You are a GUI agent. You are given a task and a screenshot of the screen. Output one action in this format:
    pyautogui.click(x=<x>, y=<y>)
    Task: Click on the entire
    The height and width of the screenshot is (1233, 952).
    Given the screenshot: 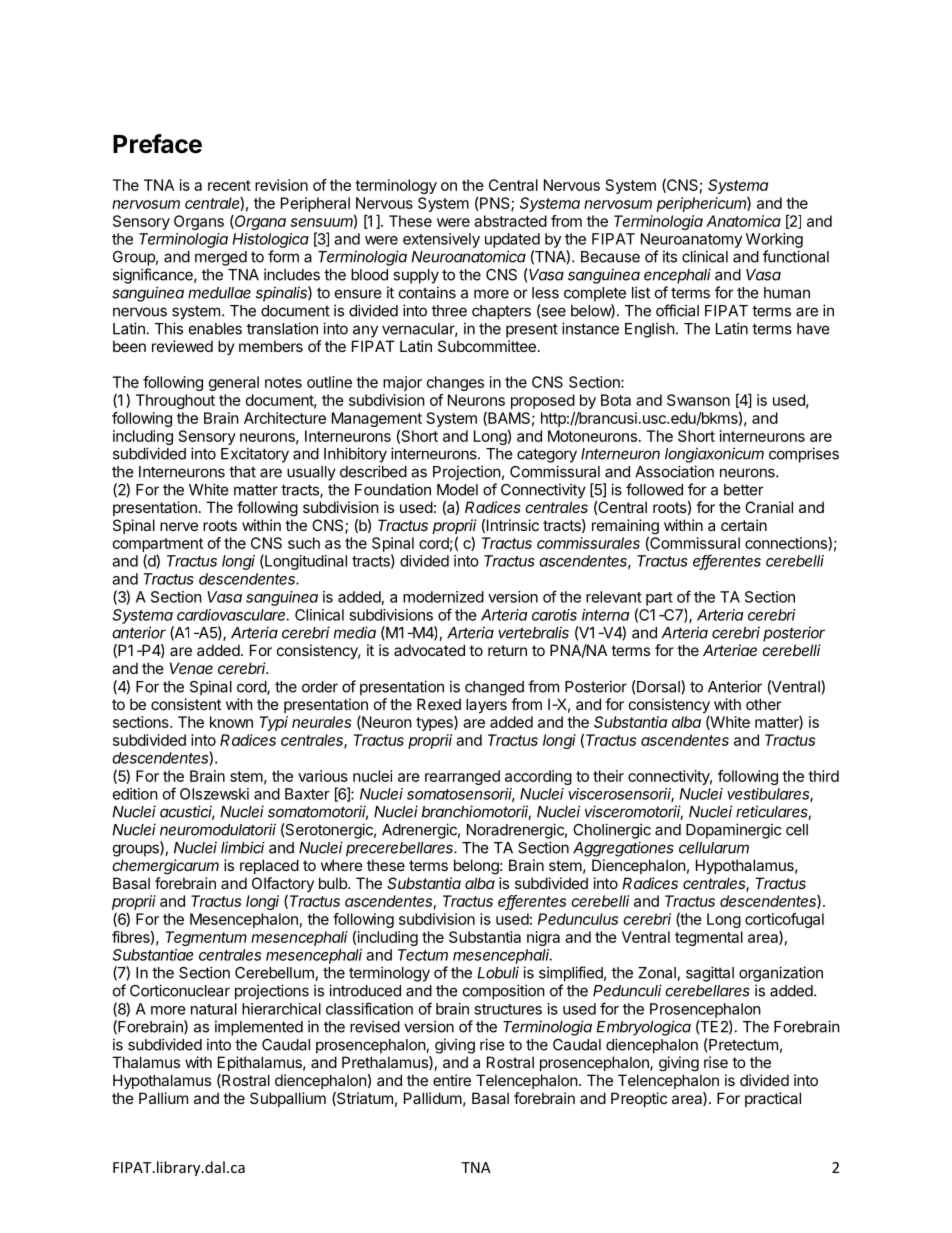 What is the action you would take?
    pyautogui.click(x=452, y=1080)
